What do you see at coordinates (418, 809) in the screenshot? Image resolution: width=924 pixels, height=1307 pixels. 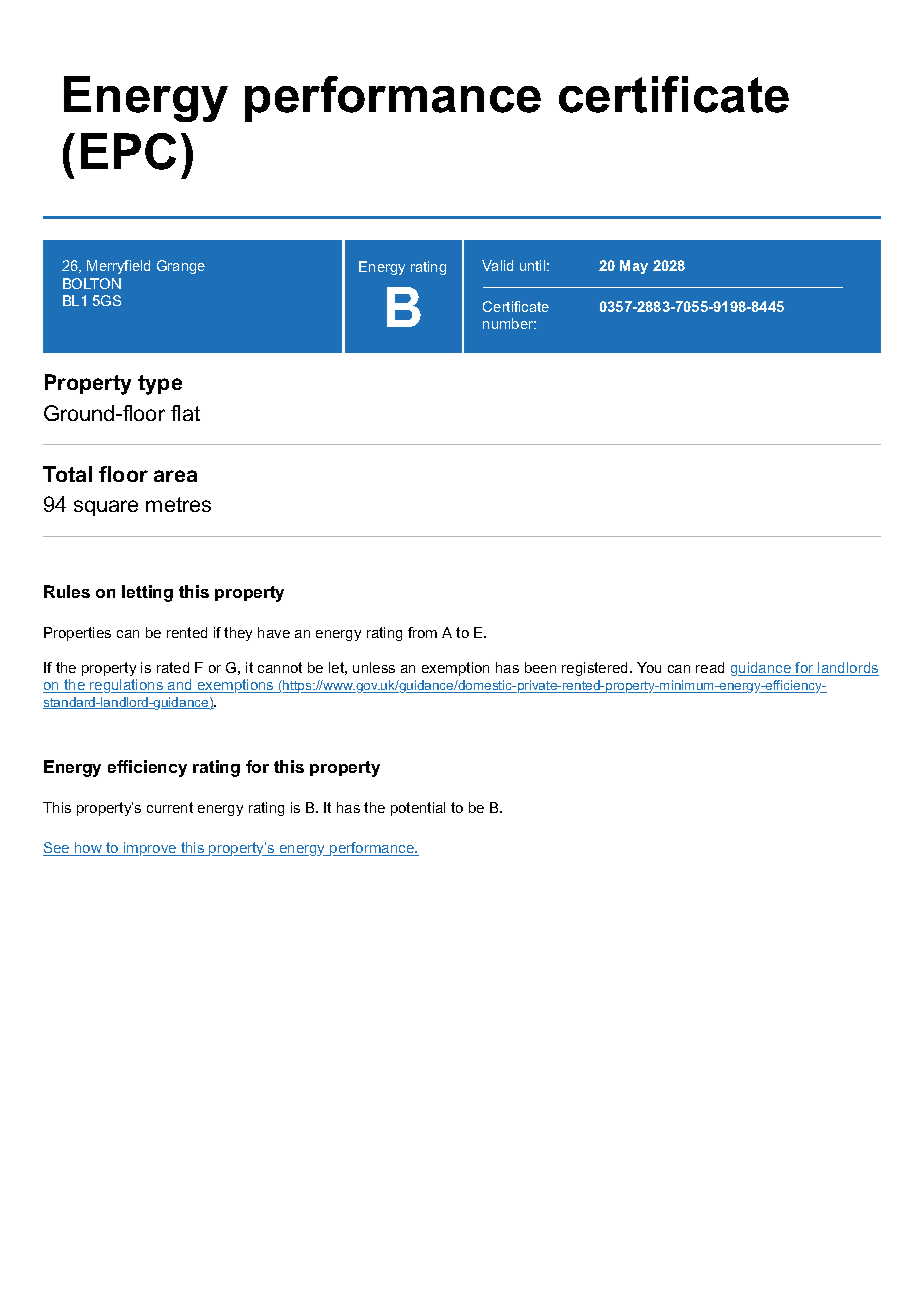 I see `potential` at bounding box center [418, 809].
